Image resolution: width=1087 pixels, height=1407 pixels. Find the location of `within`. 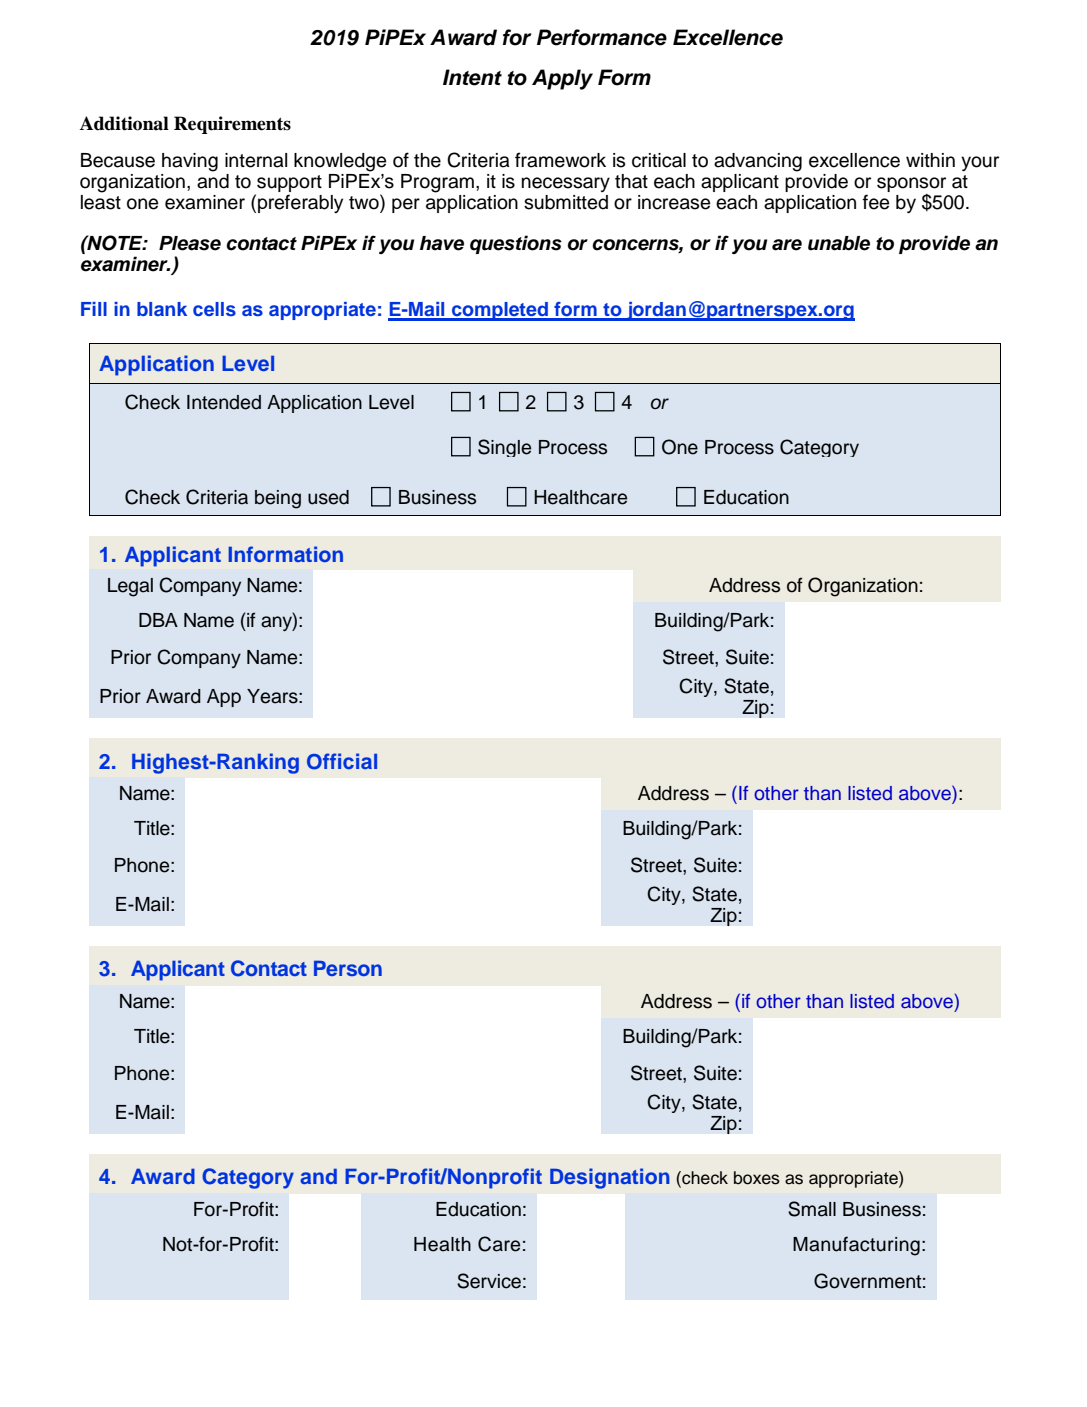

within is located at coordinates (930, 160).
